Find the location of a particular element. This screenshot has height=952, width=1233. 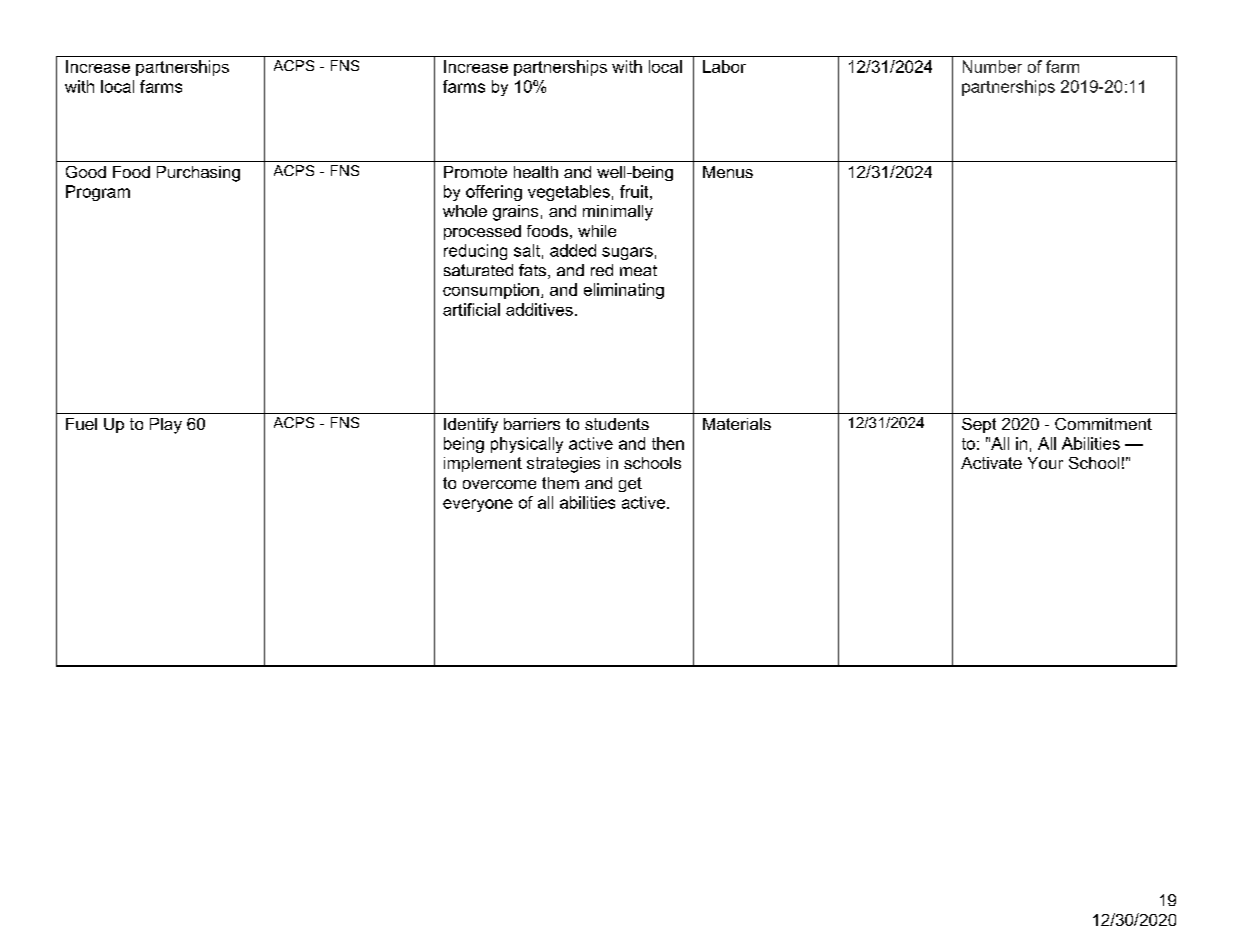

Number is located at coordinates (992, 66).
